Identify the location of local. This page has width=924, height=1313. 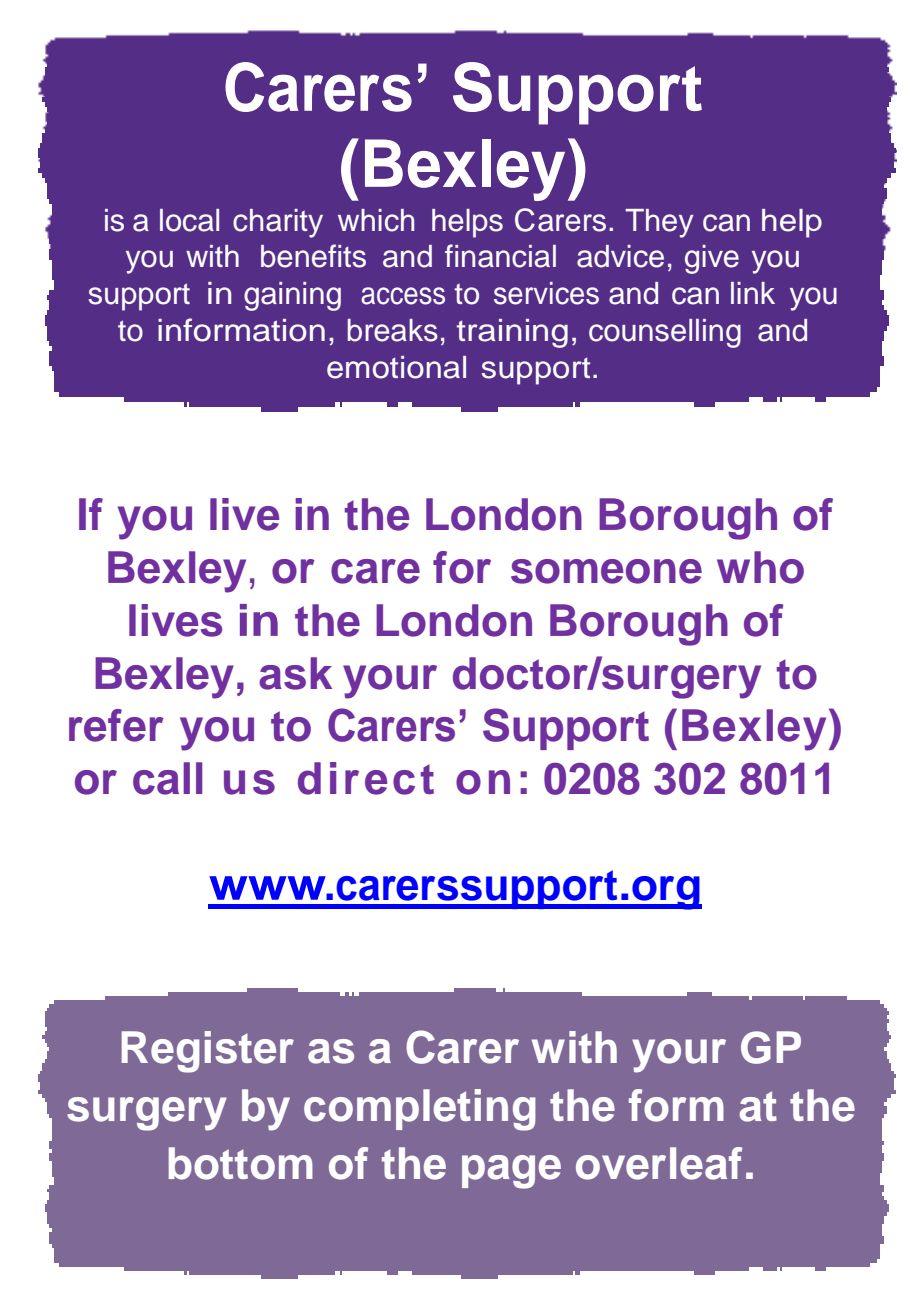
(189, 220).
